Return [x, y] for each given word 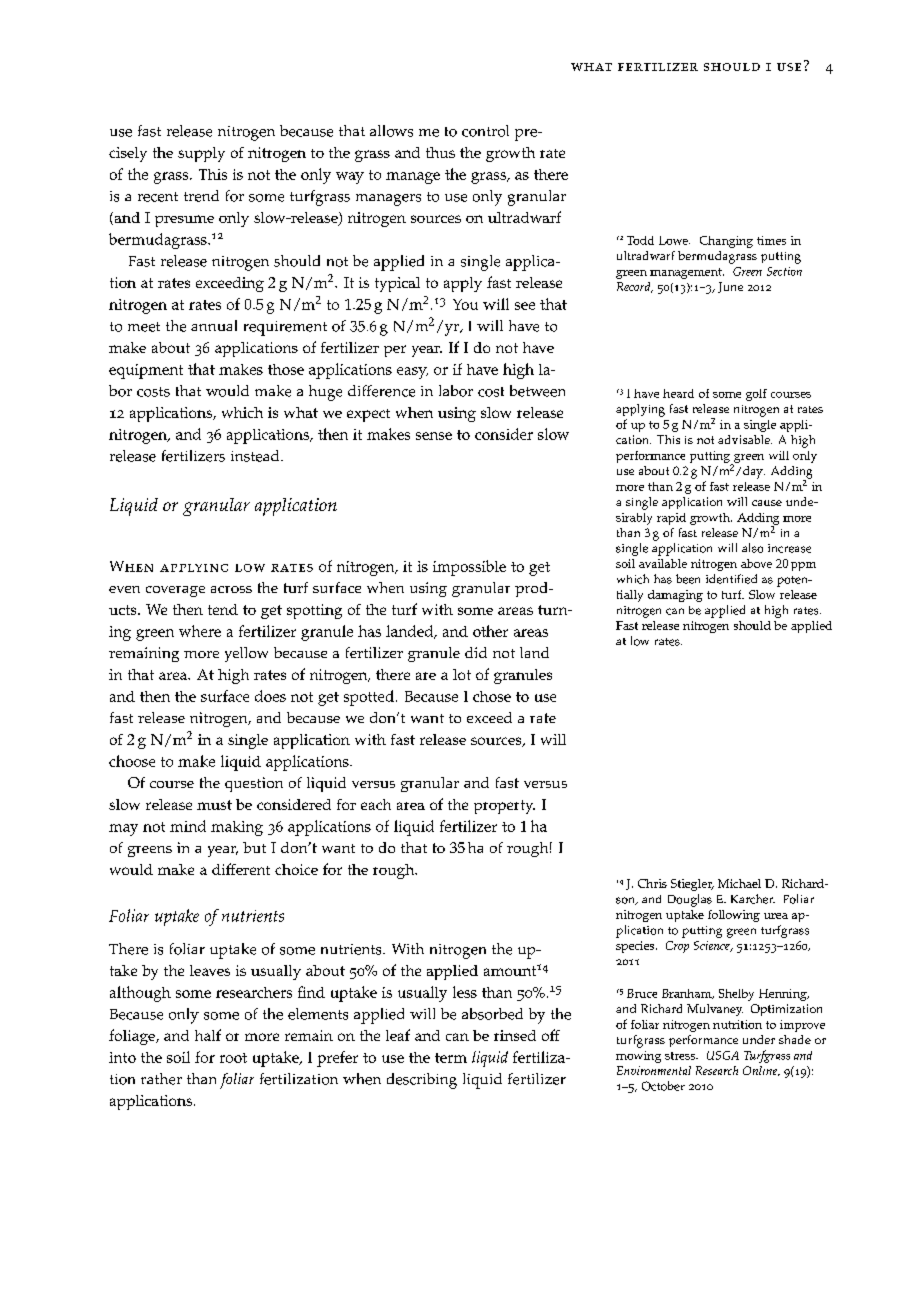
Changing [726, 242]
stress [681, 1056]
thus [440, 152]
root [233, 1058]
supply [201, 154]
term [451, 1058]
